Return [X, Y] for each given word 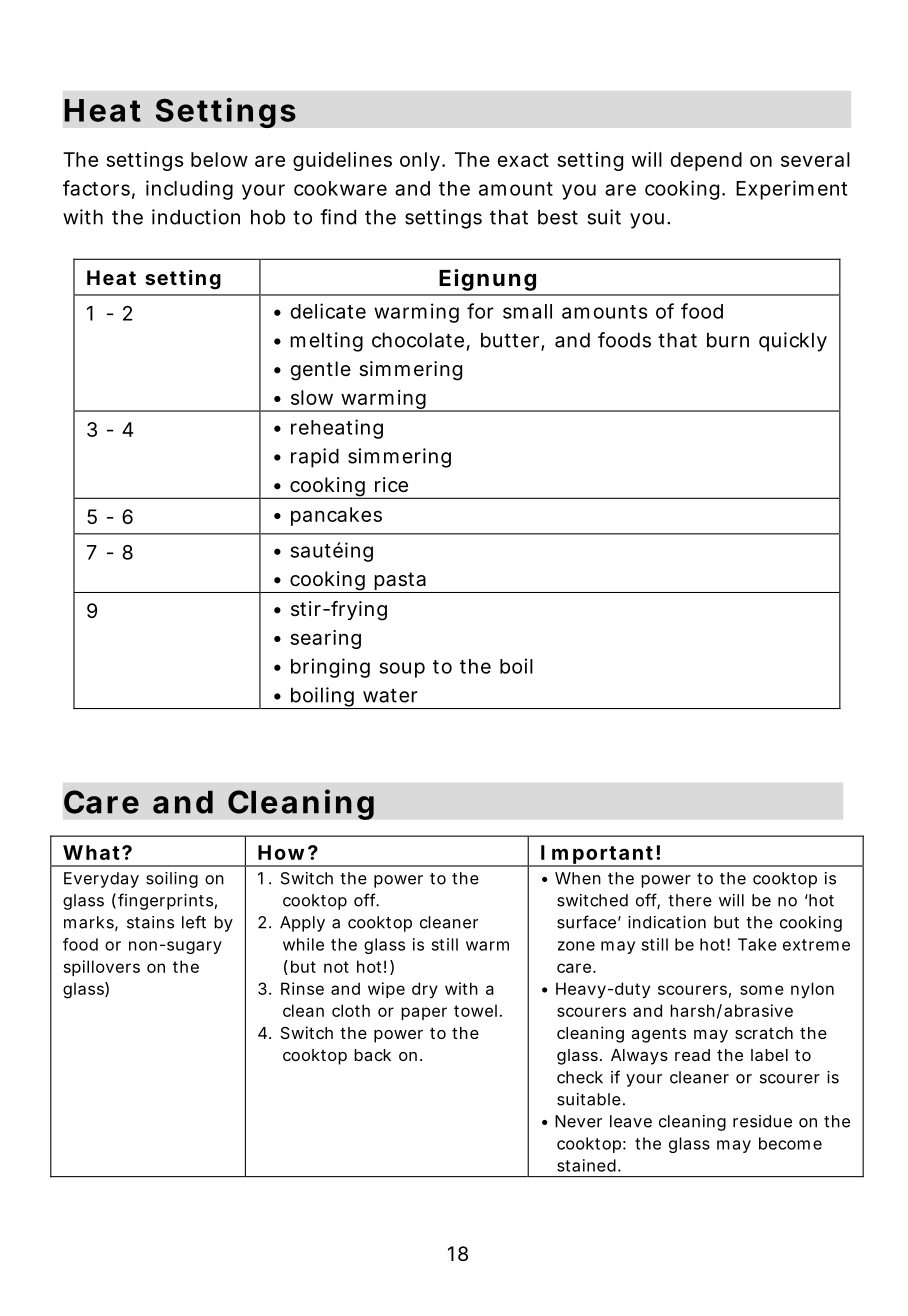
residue [762, 1121]
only [421, 161]
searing [325, 639]
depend [706, 161]
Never [578, 1121]
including [189, 190]
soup [402, 670]
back [372, 1055]
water [390, 696]
